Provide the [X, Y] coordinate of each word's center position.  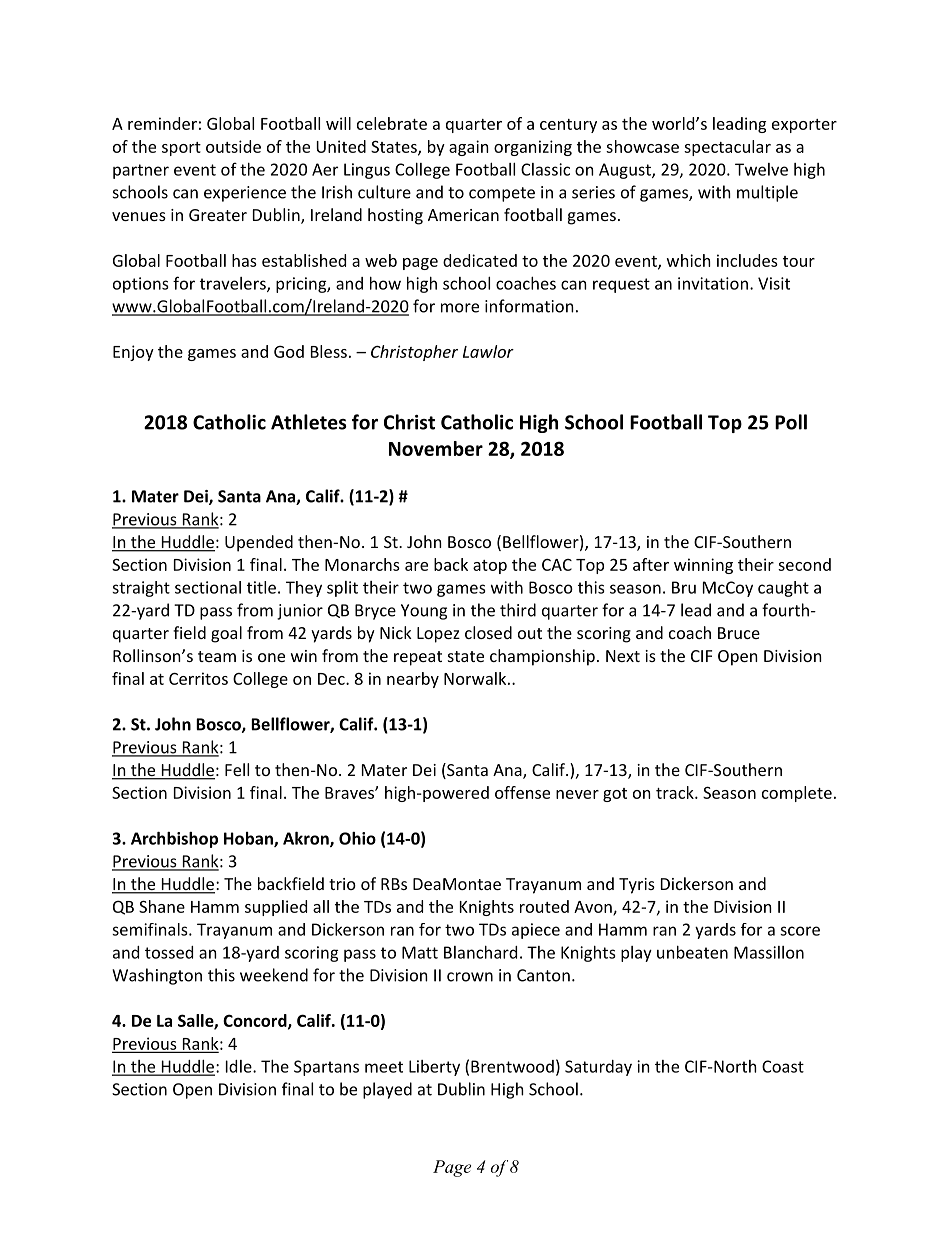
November [436, 448]
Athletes [309, 422]
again [469, 148]
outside [233, 146]
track [676, 792]
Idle [240, 1066]
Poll [791, 422]
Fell [237, 769]
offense [522, 792]
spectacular [727, 148]
